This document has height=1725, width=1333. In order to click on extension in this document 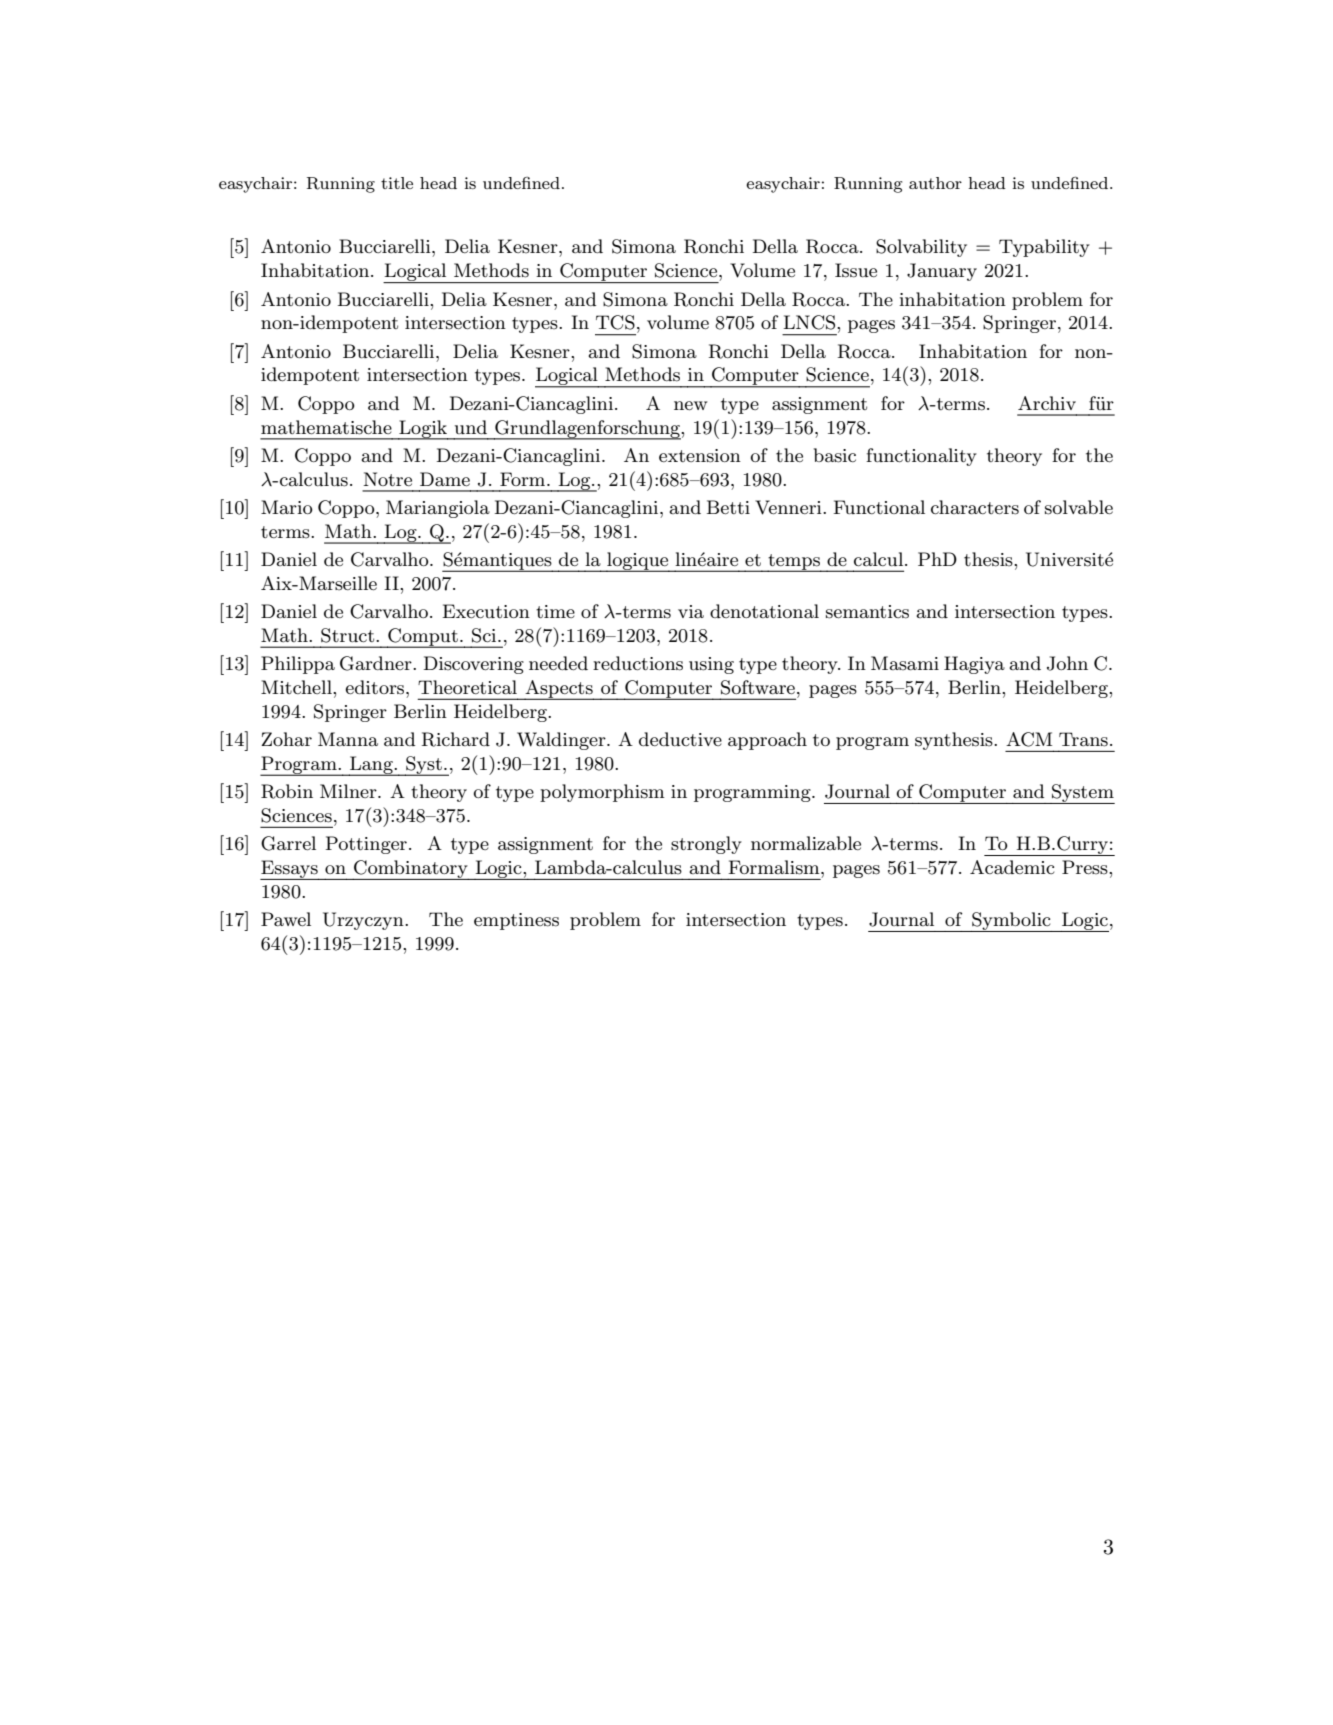, I will do `click(700, 456)`.
